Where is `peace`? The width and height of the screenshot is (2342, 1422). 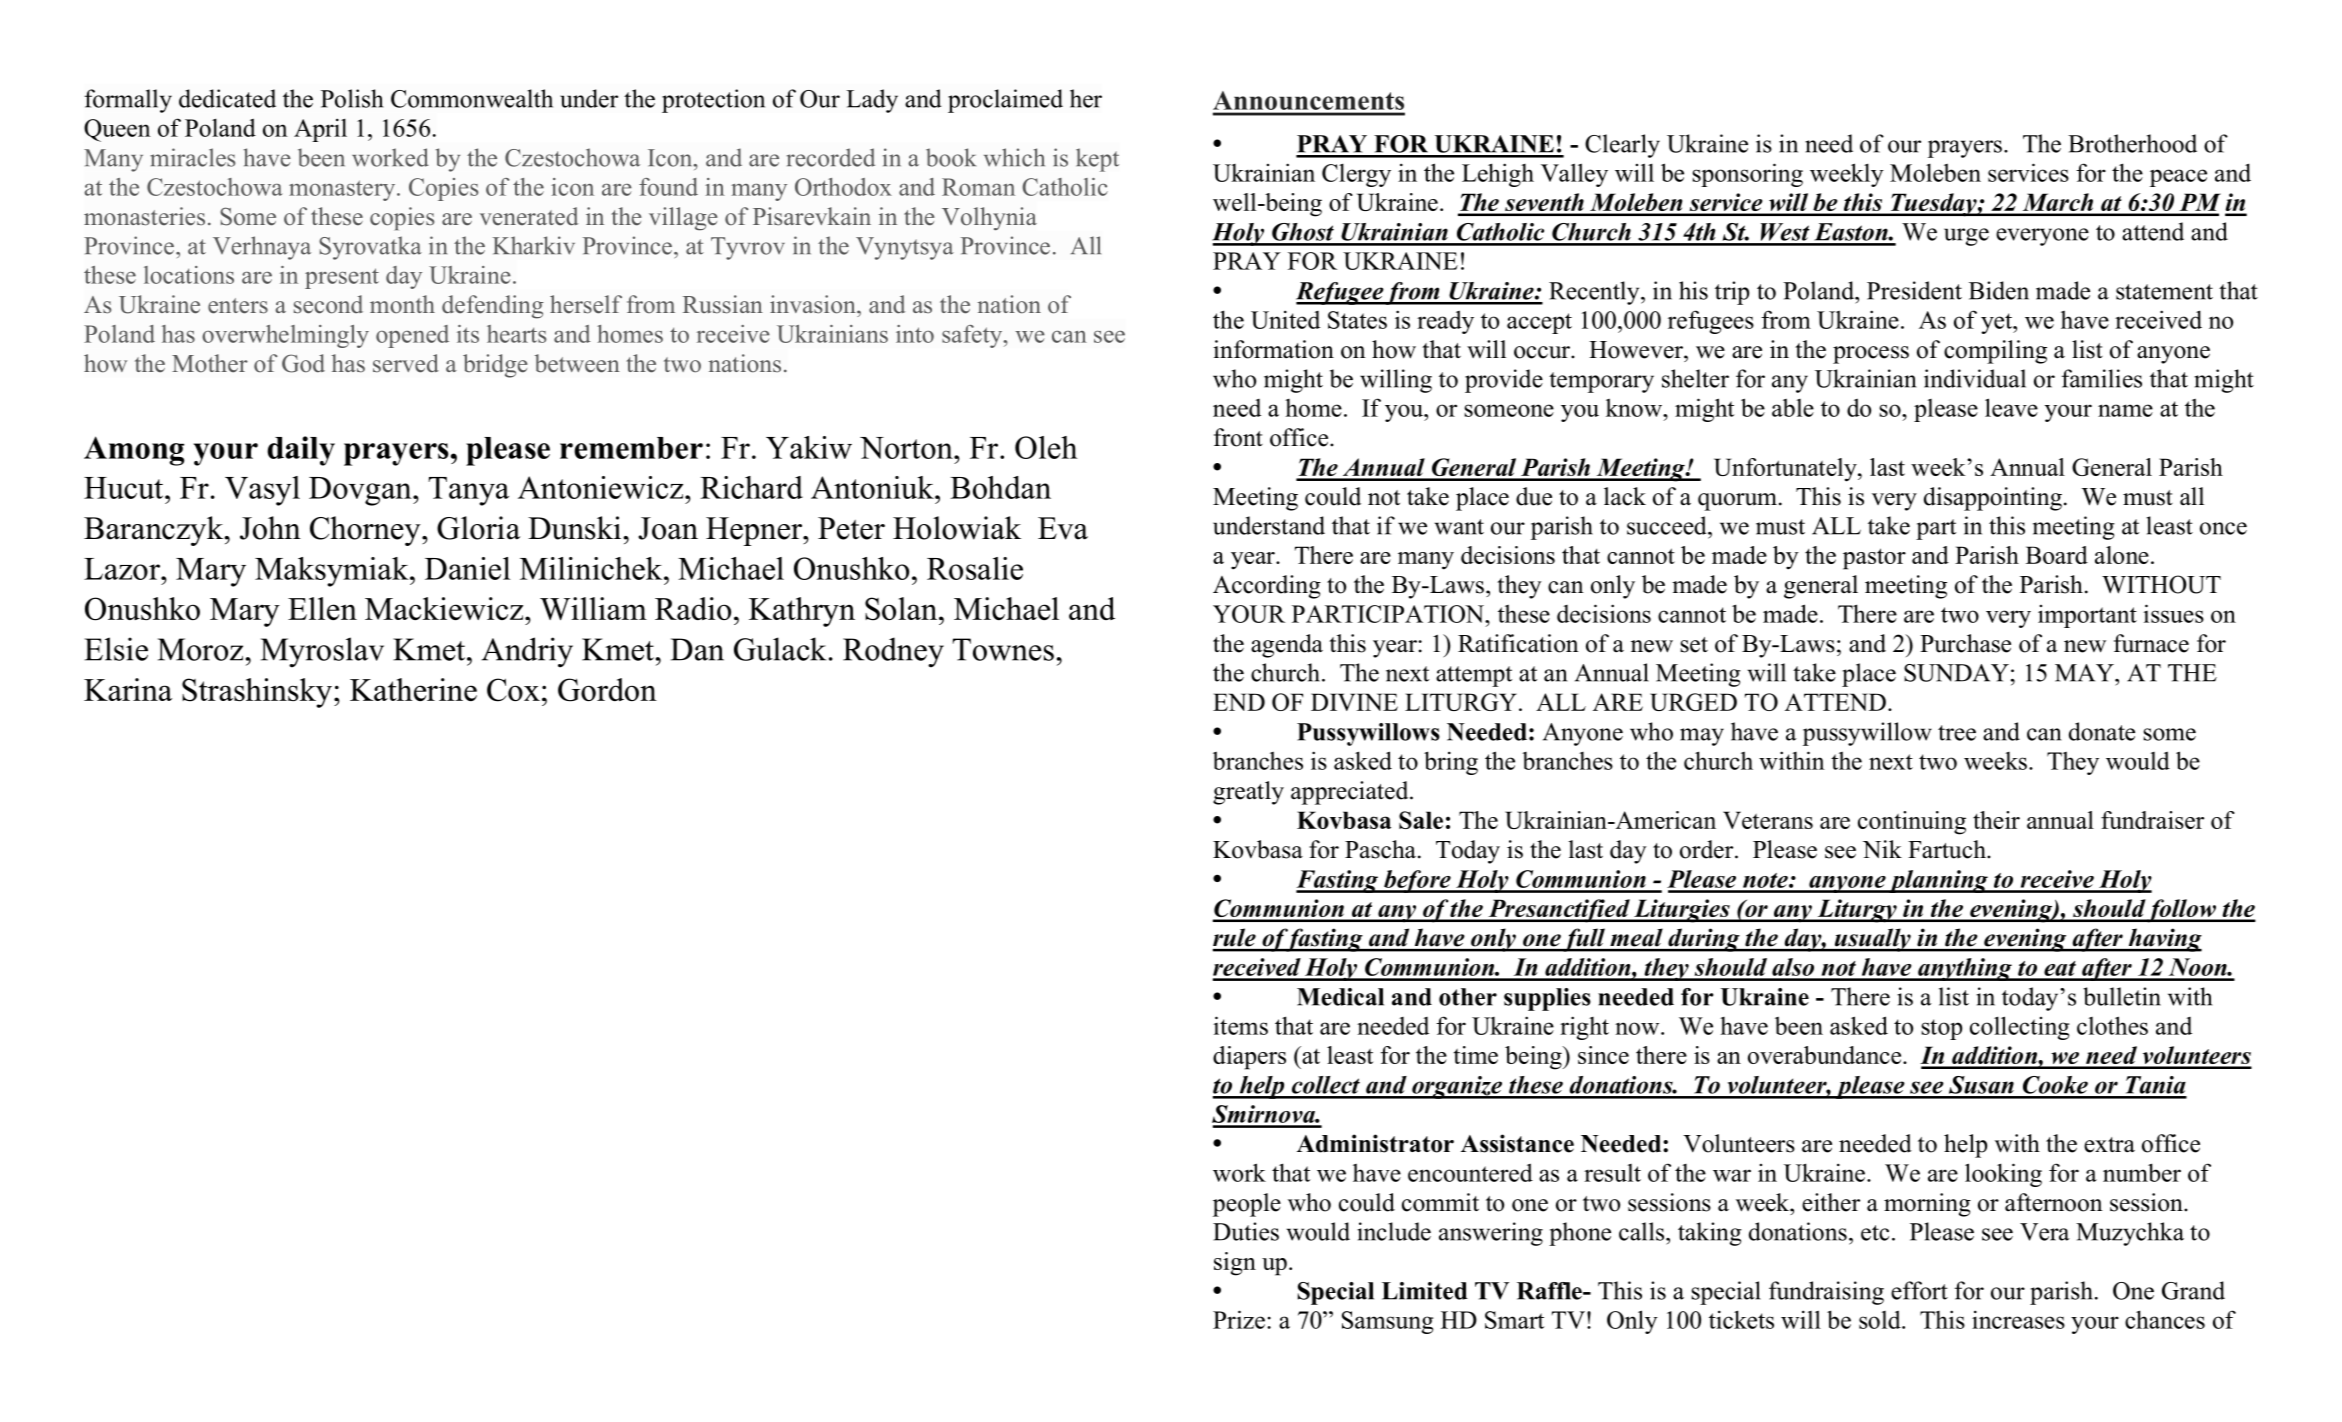 peace is located at coordinates (2178, 178).
